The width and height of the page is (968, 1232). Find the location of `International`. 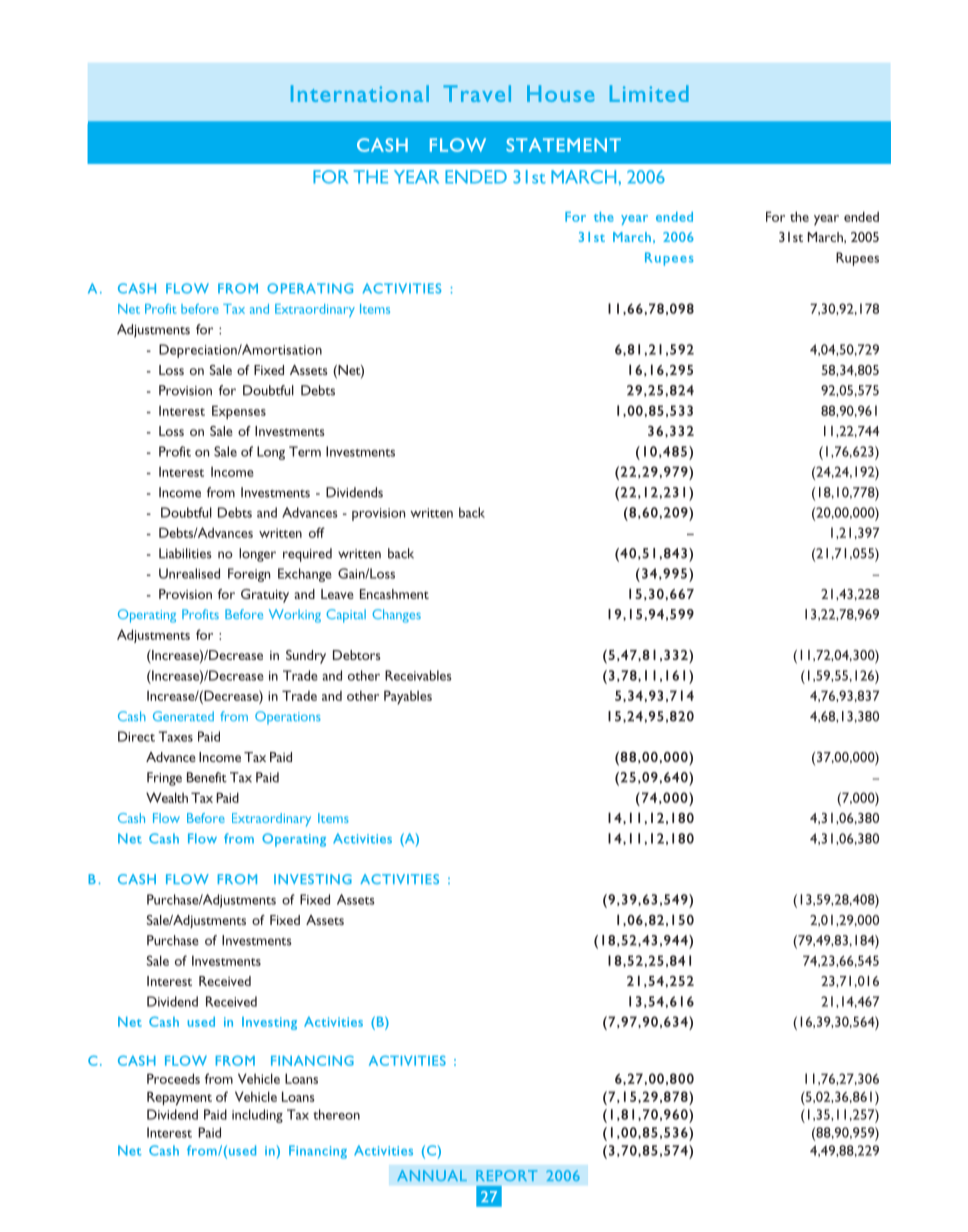

International is located at coordinates (360, 93).
